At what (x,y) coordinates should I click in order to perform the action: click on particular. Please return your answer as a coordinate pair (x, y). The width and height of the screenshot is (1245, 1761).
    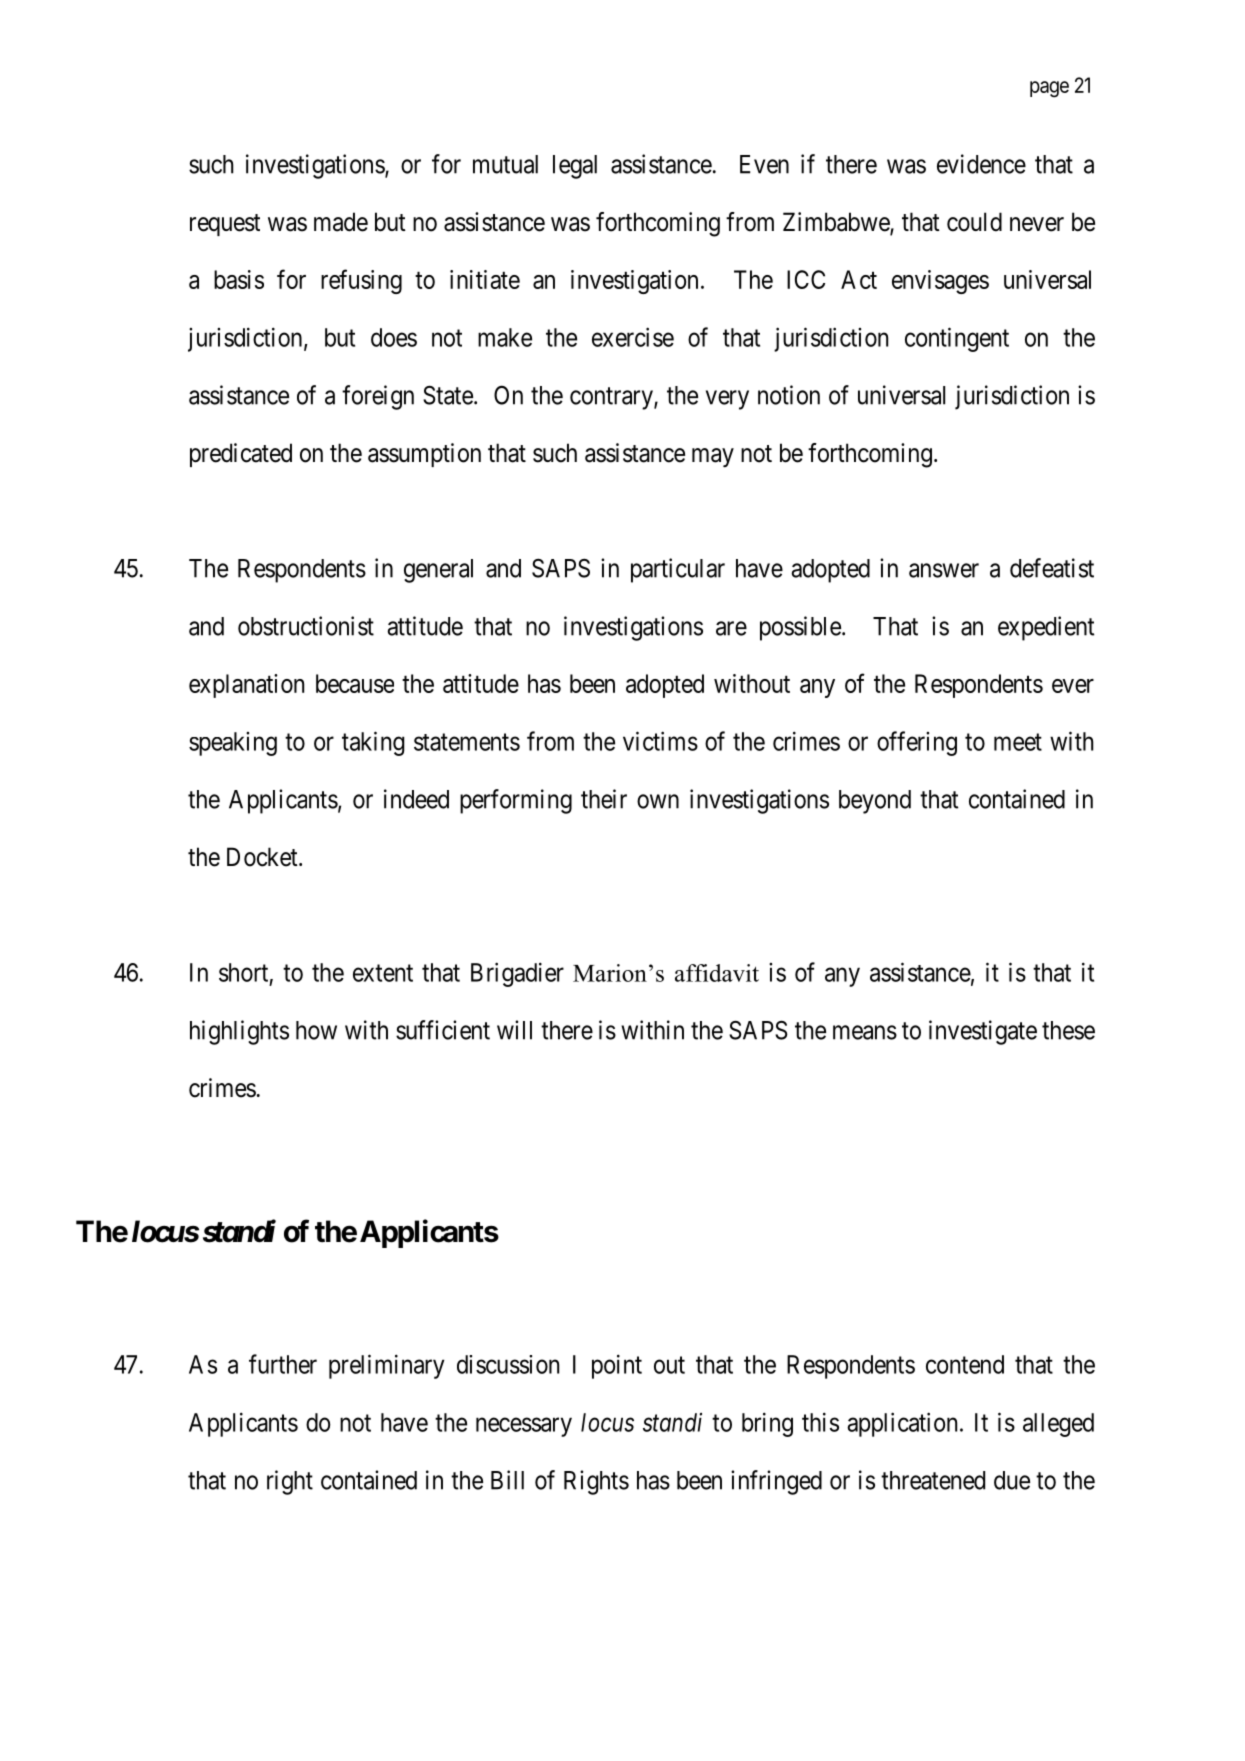
    Looking at the image, I should click on (678, 570).
